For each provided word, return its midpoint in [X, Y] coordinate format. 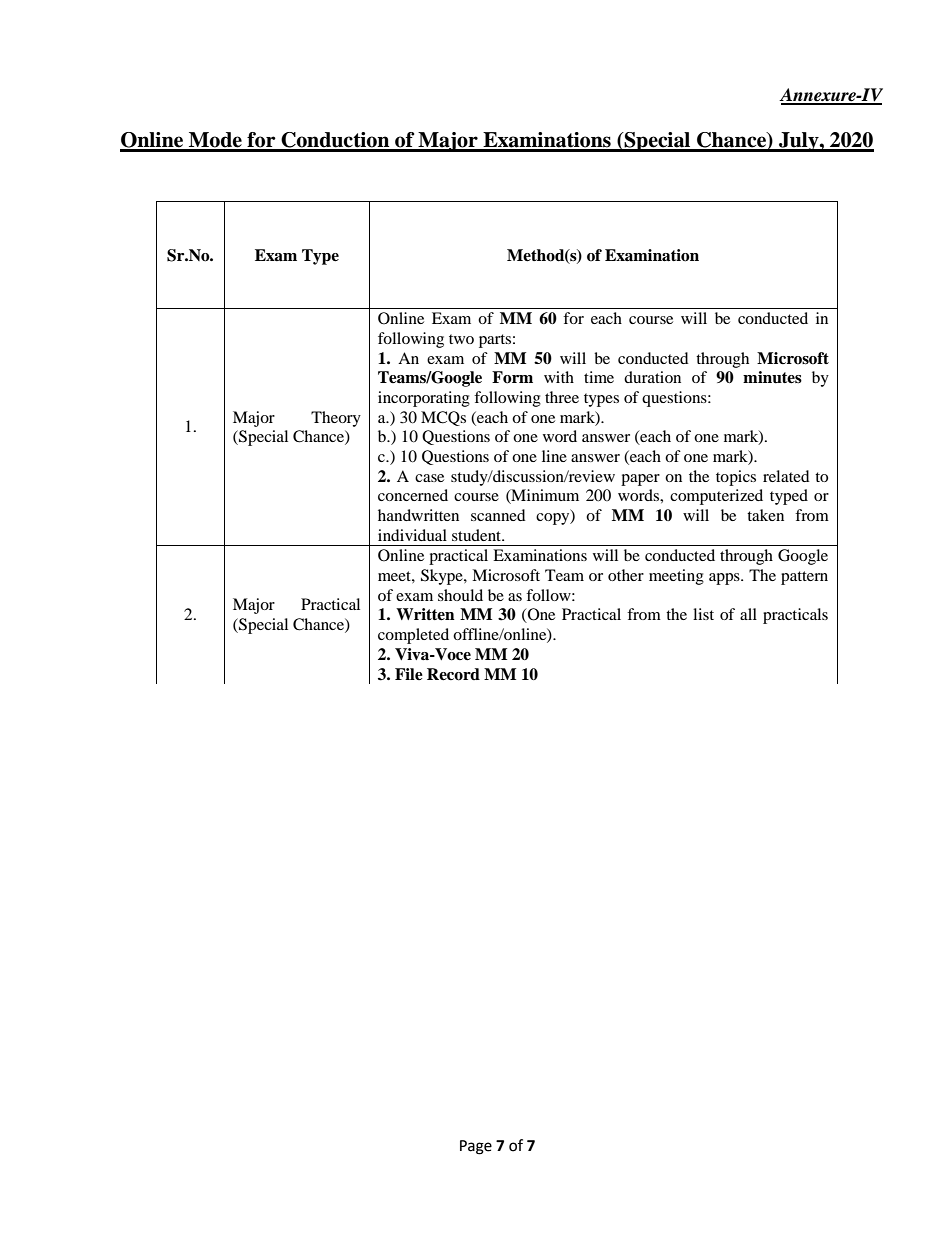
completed [413, 636]
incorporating [424, 399]
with [559, 377]
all [748, 614]
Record [453, 674]
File [409, 674]
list [703, 614]
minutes [772, 377]
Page [476, 1147]
